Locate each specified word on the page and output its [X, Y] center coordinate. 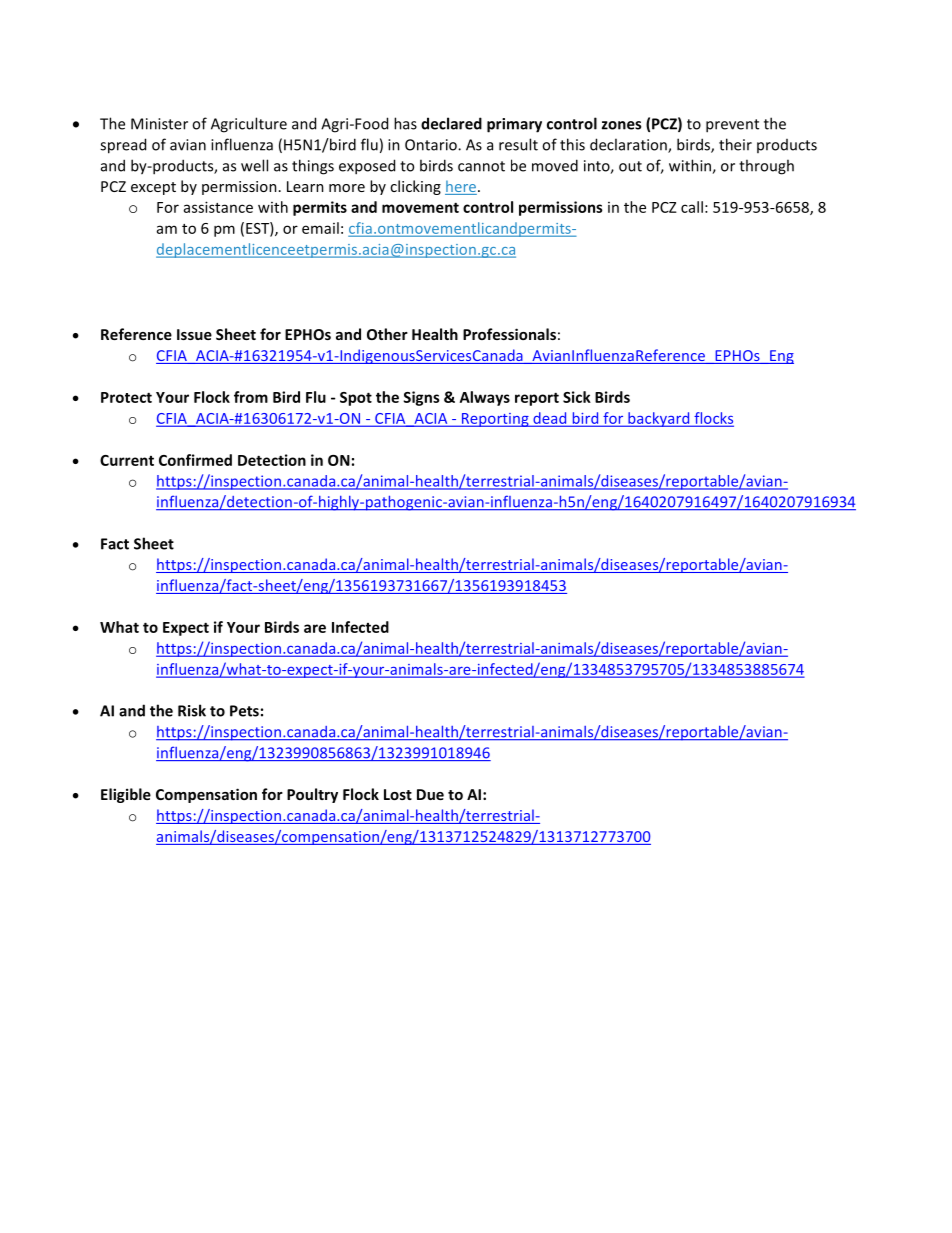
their [735, 144]
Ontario [432, 145]
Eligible [126, 795]
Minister [159, 124]
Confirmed [195, 460]
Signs [421, 398]
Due [430, 794]
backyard [659, 419]
